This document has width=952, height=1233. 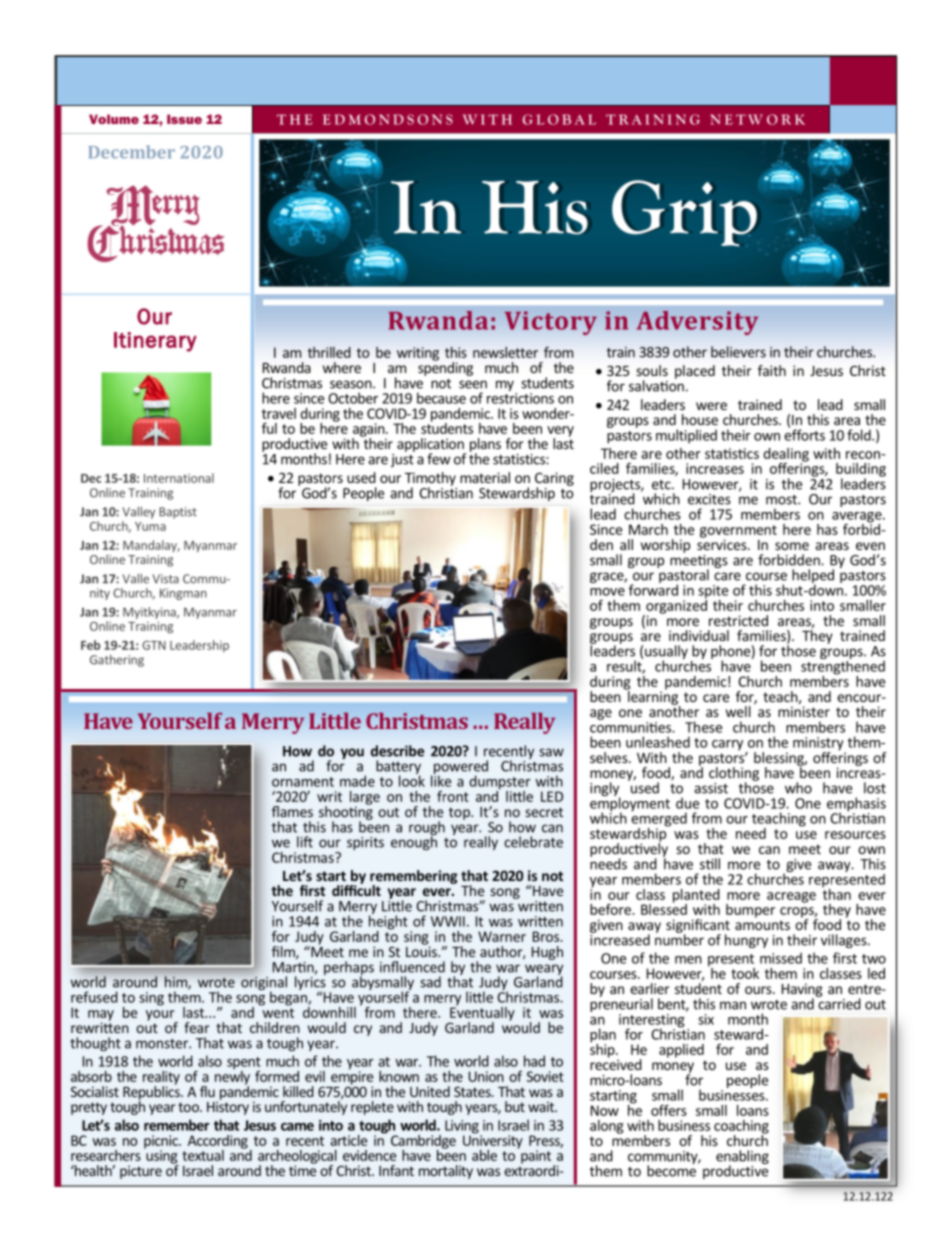 I want to click on Issue, so click(x=184, y=119).
